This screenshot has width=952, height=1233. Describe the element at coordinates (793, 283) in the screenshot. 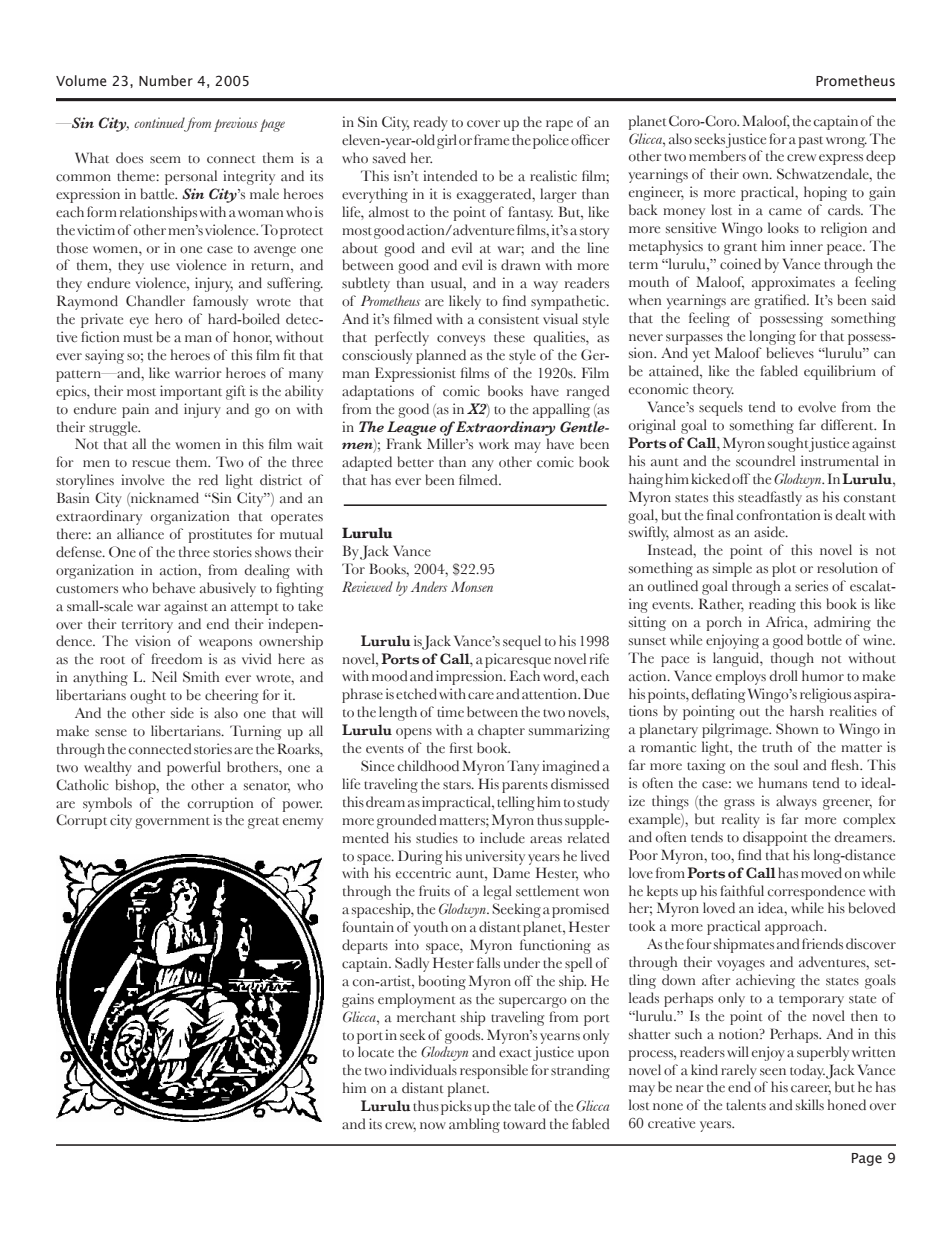

I see `approximates` at that location.
